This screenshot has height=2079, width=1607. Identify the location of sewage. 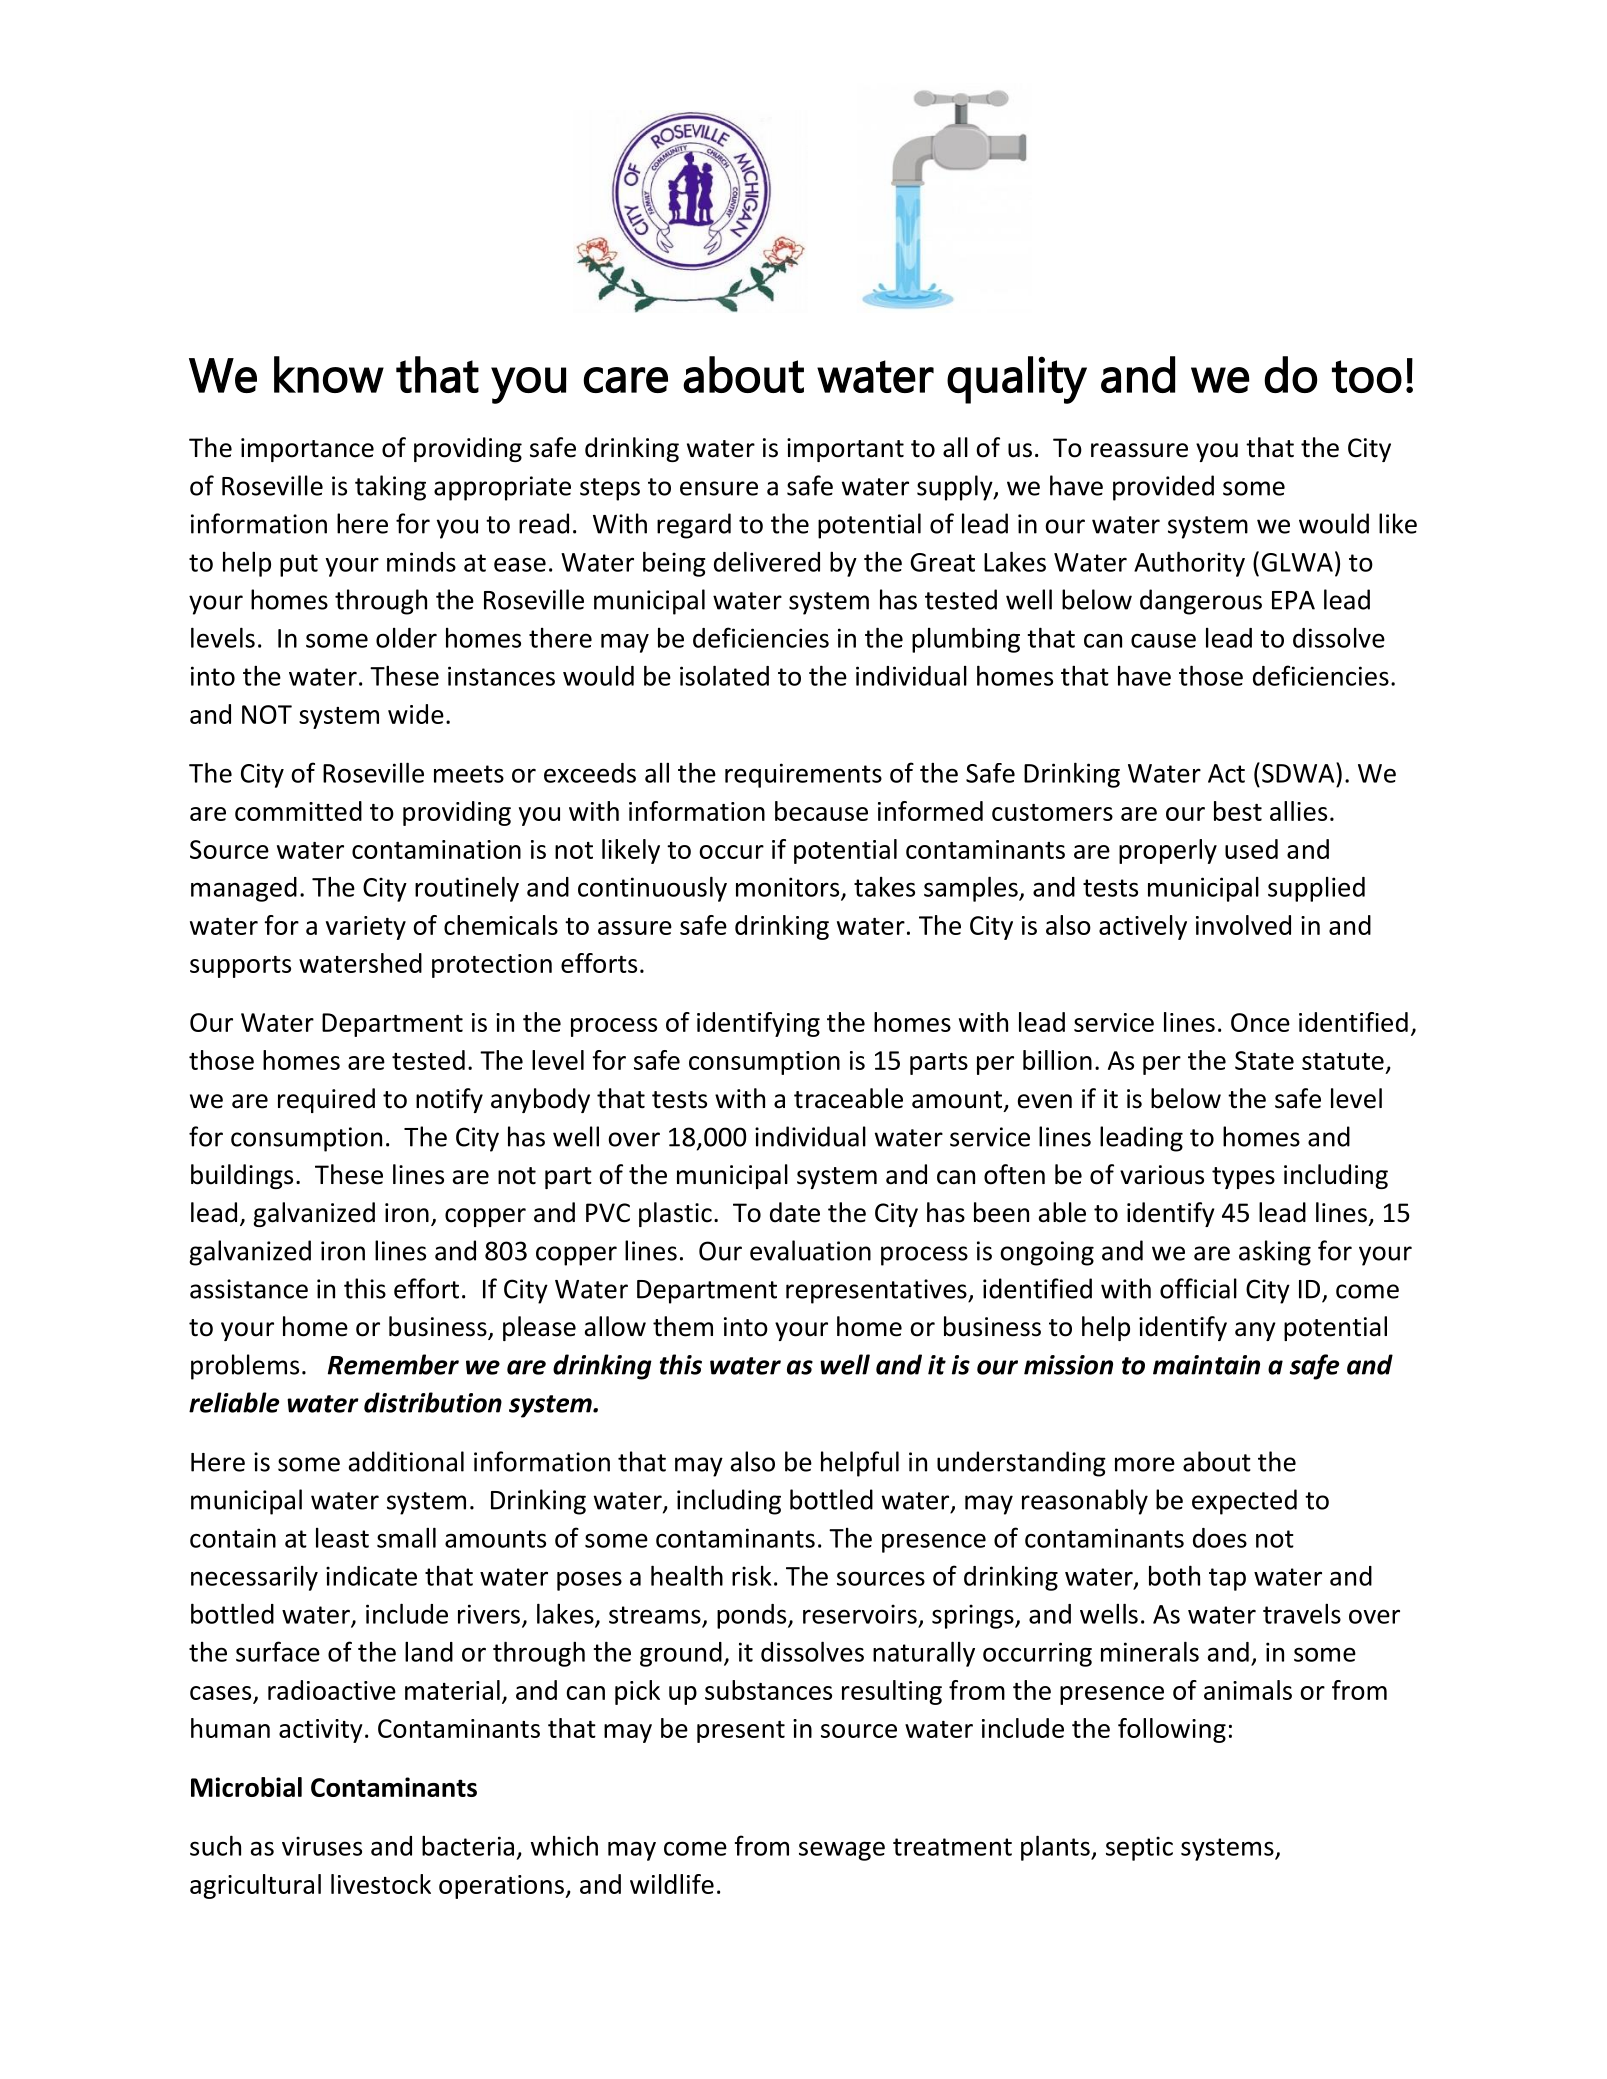
(842, 1851).
